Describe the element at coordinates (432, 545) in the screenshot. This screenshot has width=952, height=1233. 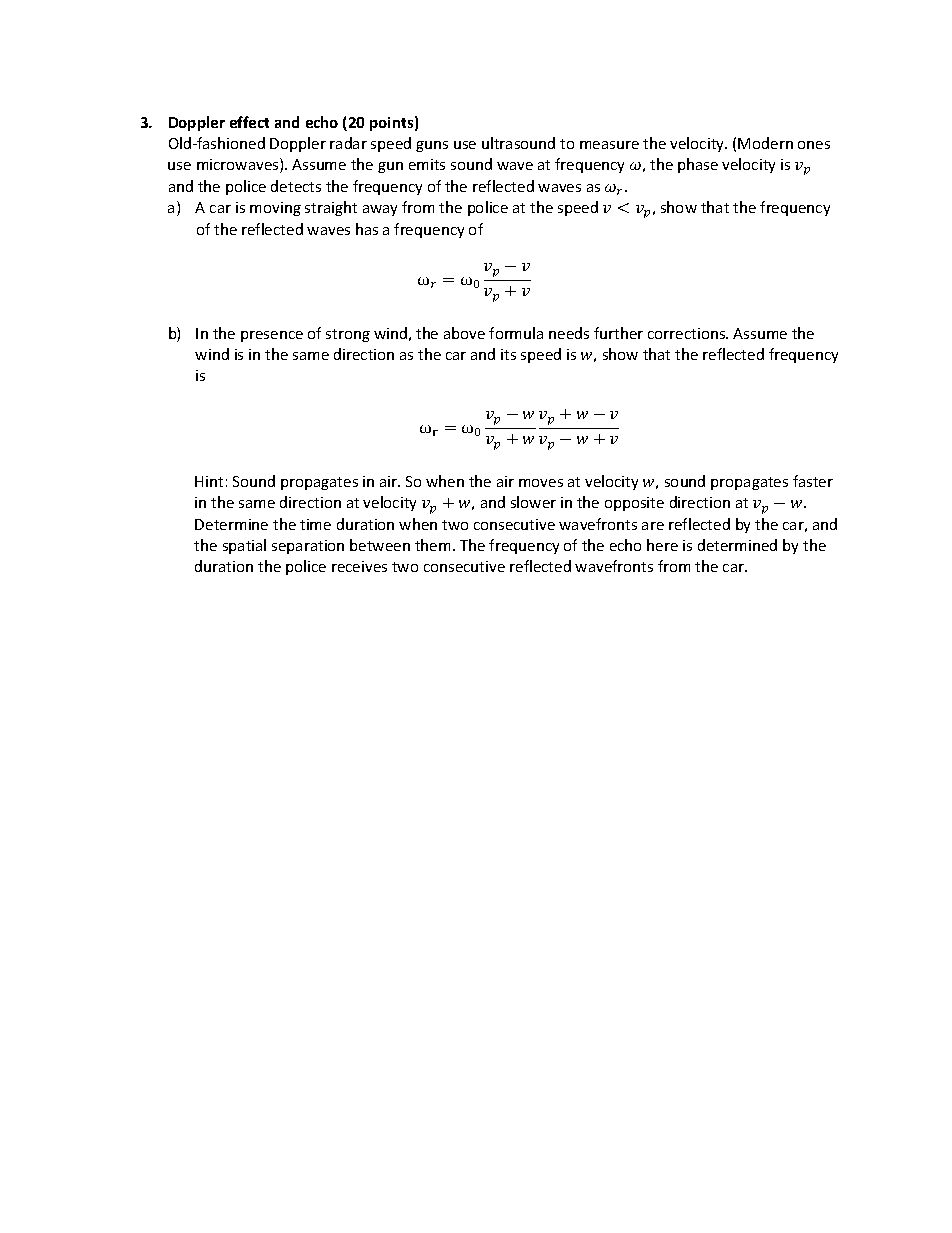
I see `them` at that location.
